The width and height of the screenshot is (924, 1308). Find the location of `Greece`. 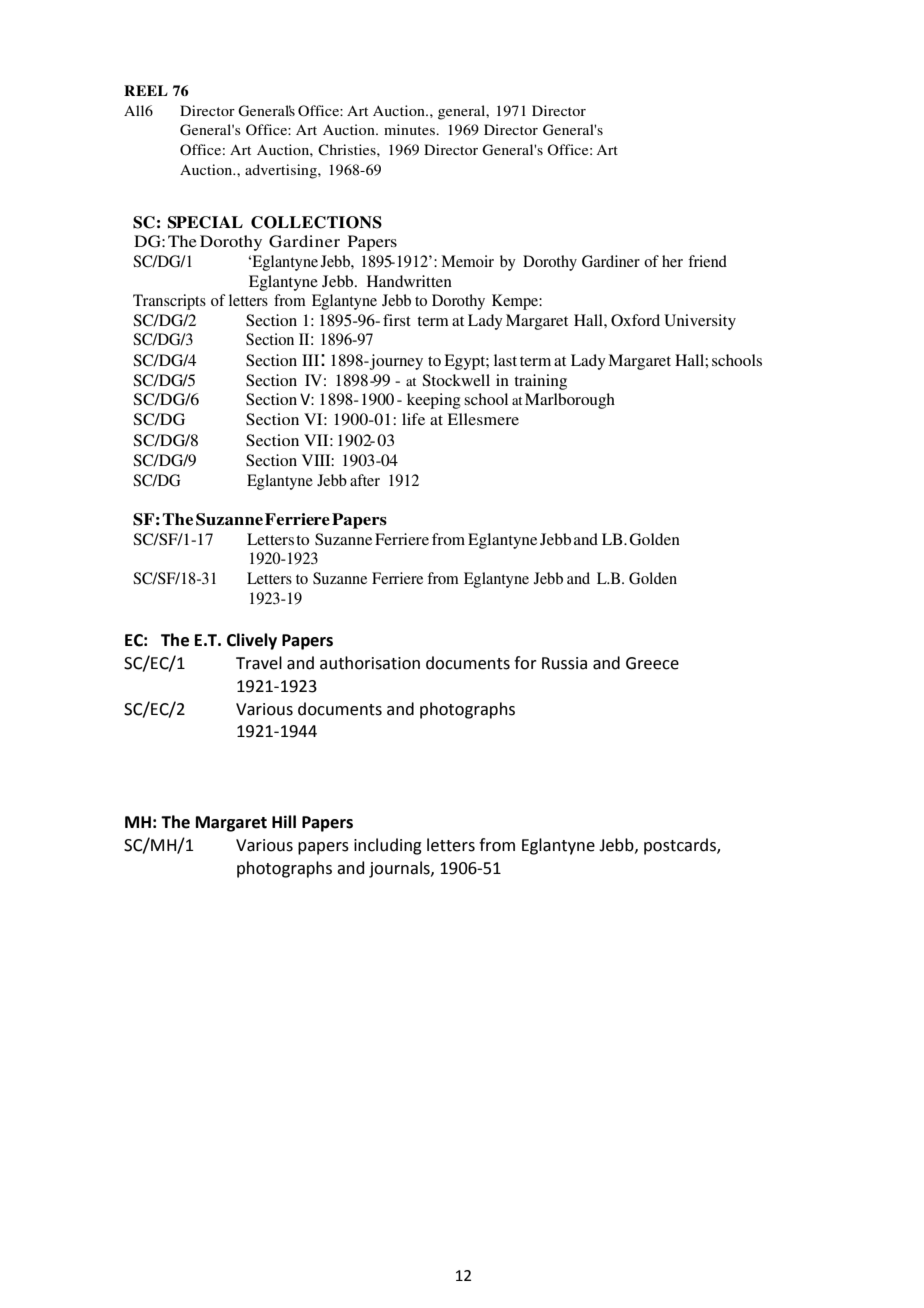

Greece is located at coordinates (652, 663).
